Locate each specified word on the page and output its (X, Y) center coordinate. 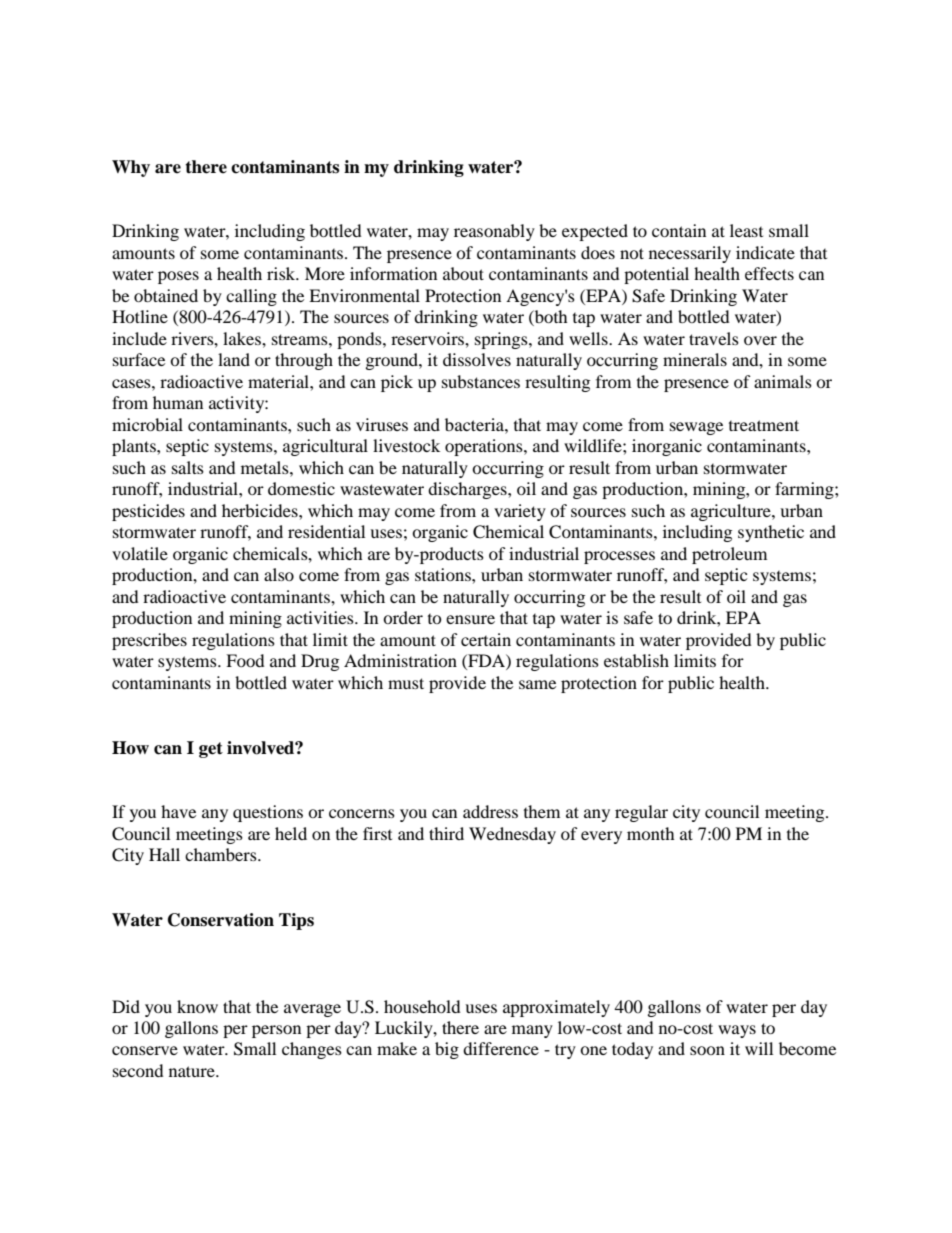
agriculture (732, 512)
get (211, 750)
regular (641, 813)
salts (188, 467)
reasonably (494, 232)
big (447, 1050)
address (490, 811)
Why (131, 168)
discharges (468, 490)
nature (193, 1071)
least (746, 230)
